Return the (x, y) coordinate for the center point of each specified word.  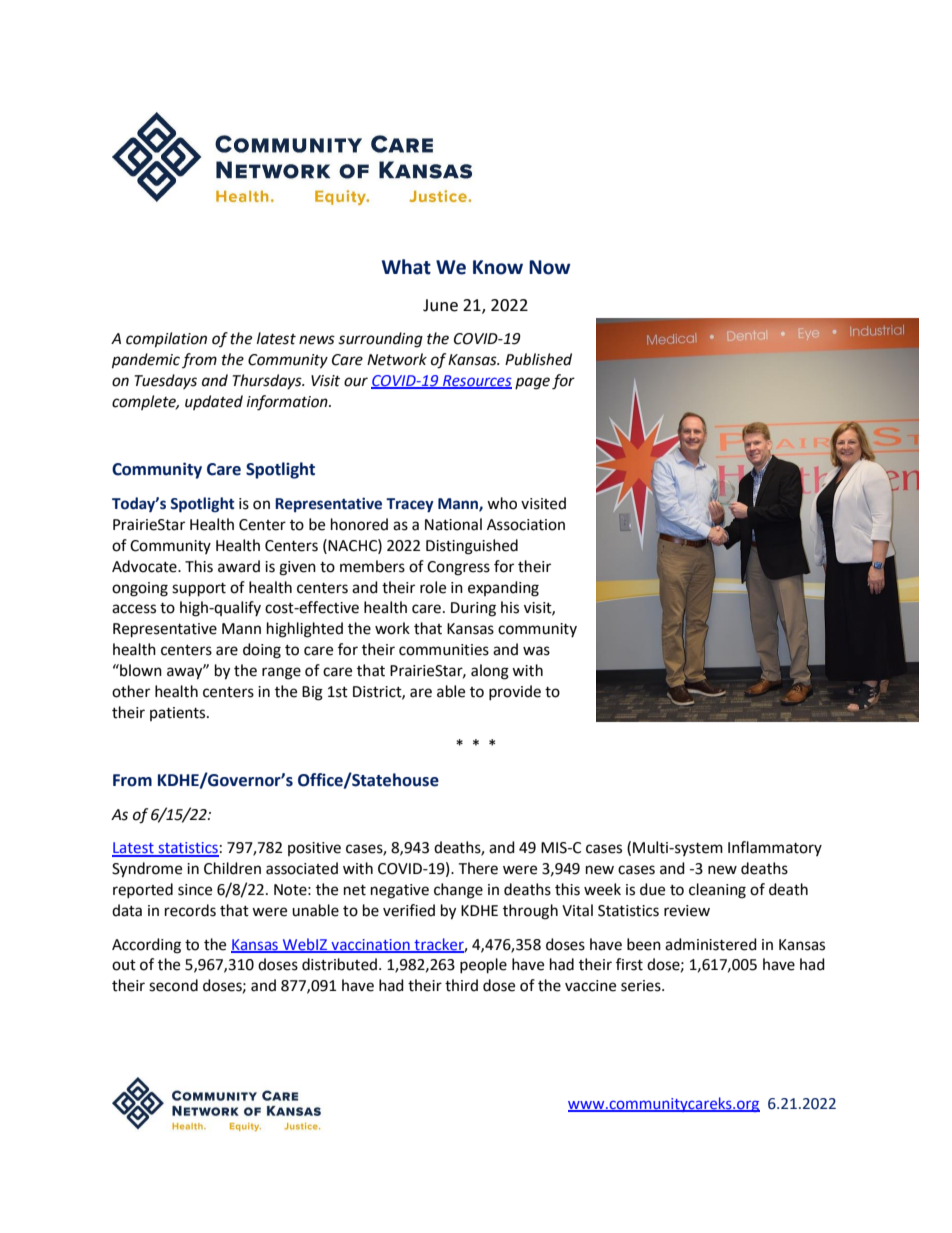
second (173, 985)
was (536, 651)
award (239, 566)
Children (232, 868)
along (490, 672)
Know (498, 267)
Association (526, 525)
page (532, 383)
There (478, 868)
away (186, 673)
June (440, 305)
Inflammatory (775, 848)
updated (214, 402)
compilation (166, 340)
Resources (476, 382)
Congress (458, 568)
